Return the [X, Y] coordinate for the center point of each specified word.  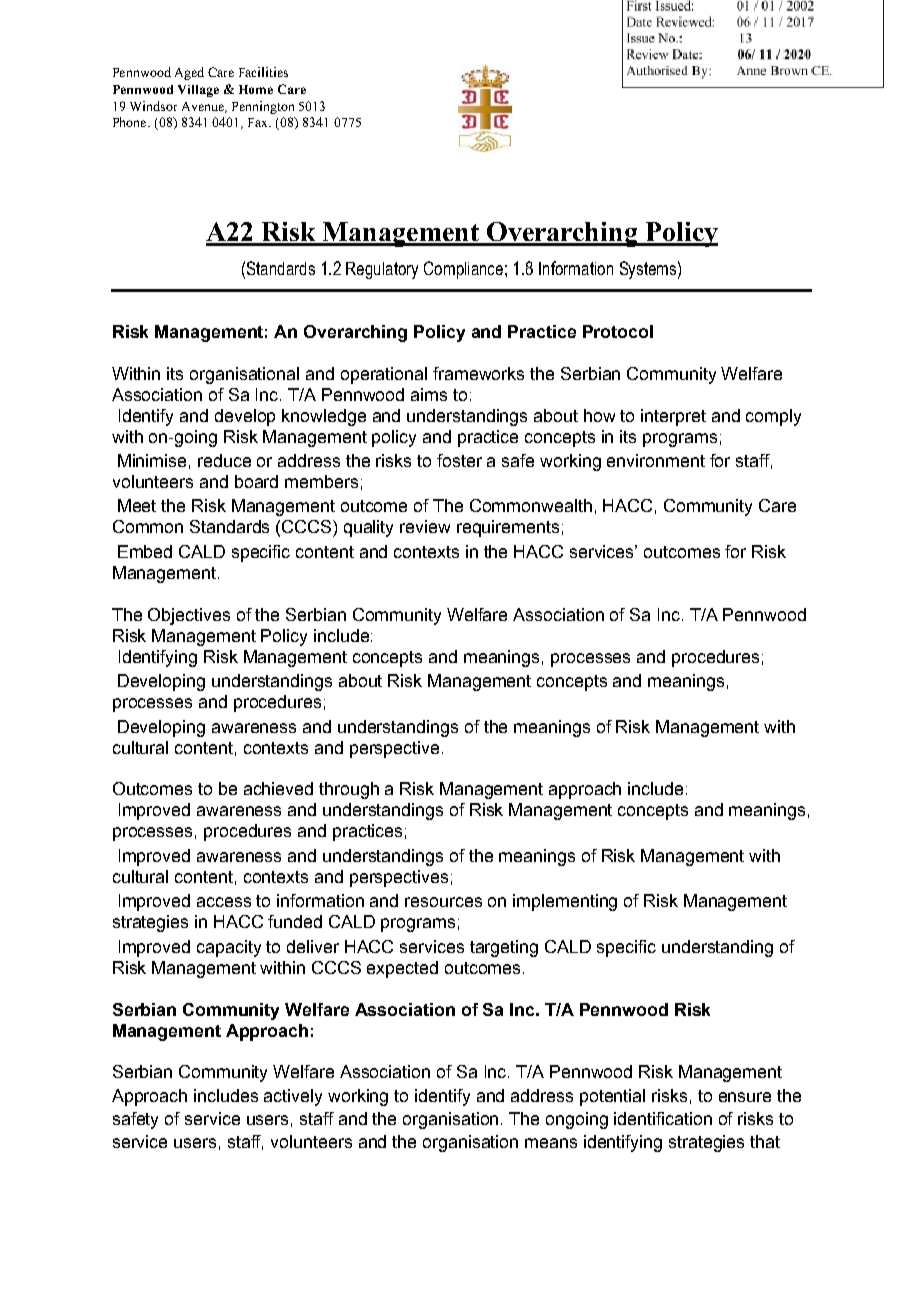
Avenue [204, 107]
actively [293, 1097]
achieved [278, 788]
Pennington [263, 107]
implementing [565, 902]
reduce [224, 460]
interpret [673, 417]
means [551, 1143]
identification [663, 1118]
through [349, 790]
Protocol [618, 331]
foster [459, 460]
